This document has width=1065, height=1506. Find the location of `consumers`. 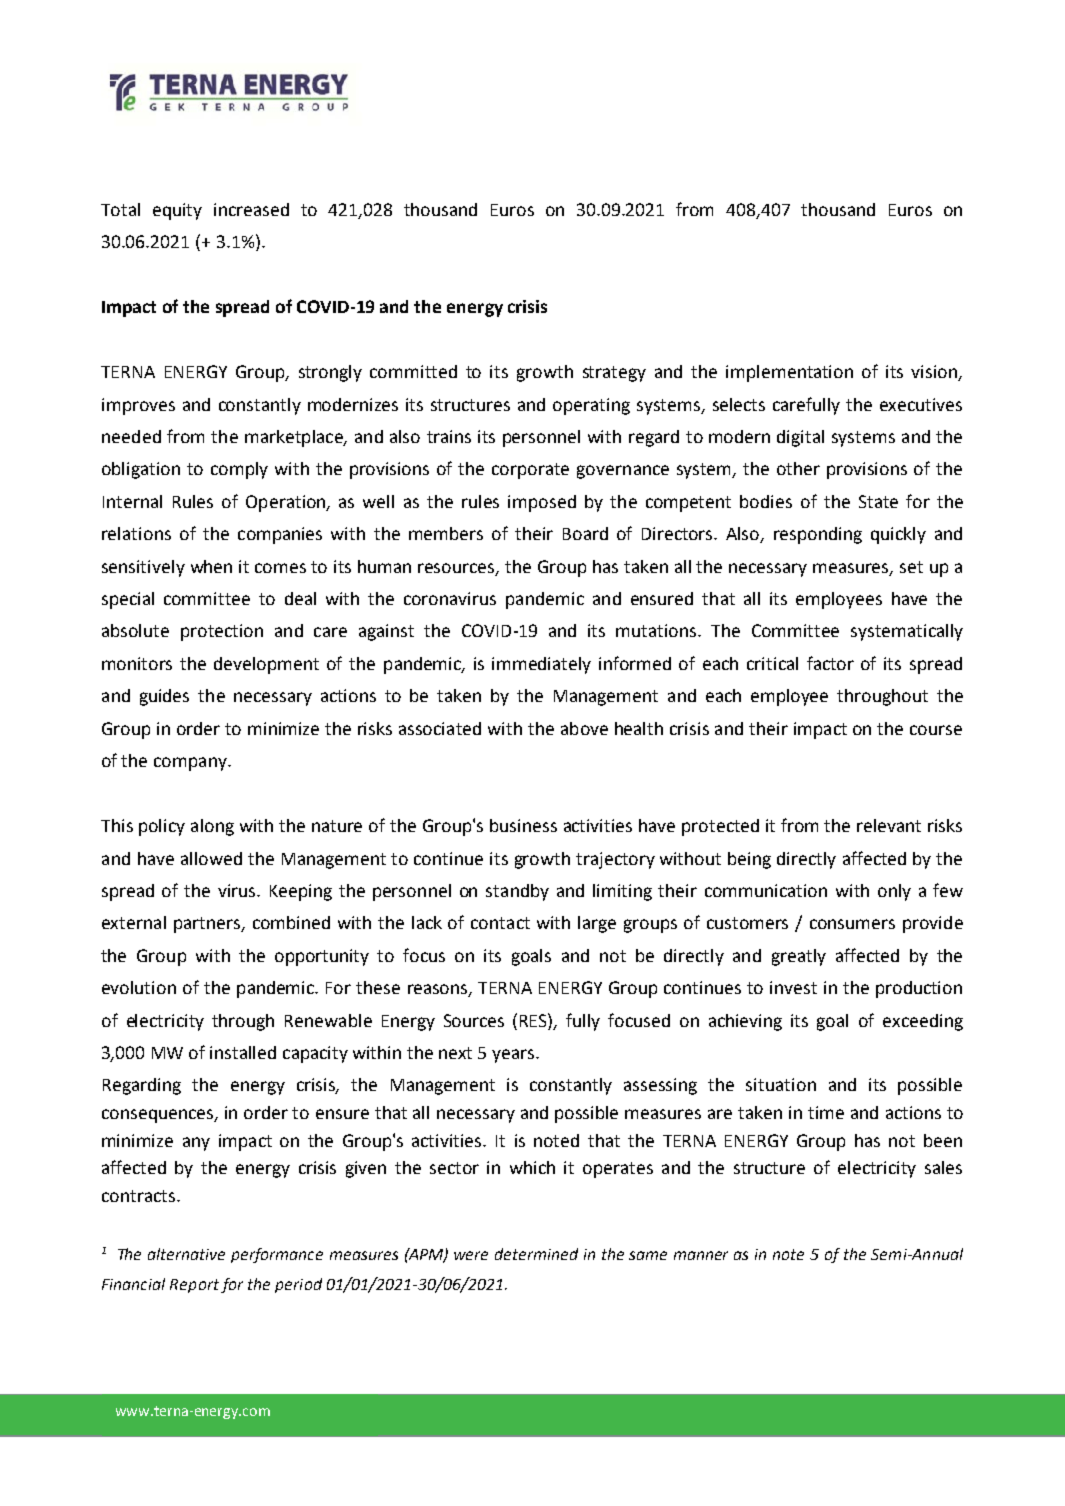

consumers is located at coordinates (852, 924).
